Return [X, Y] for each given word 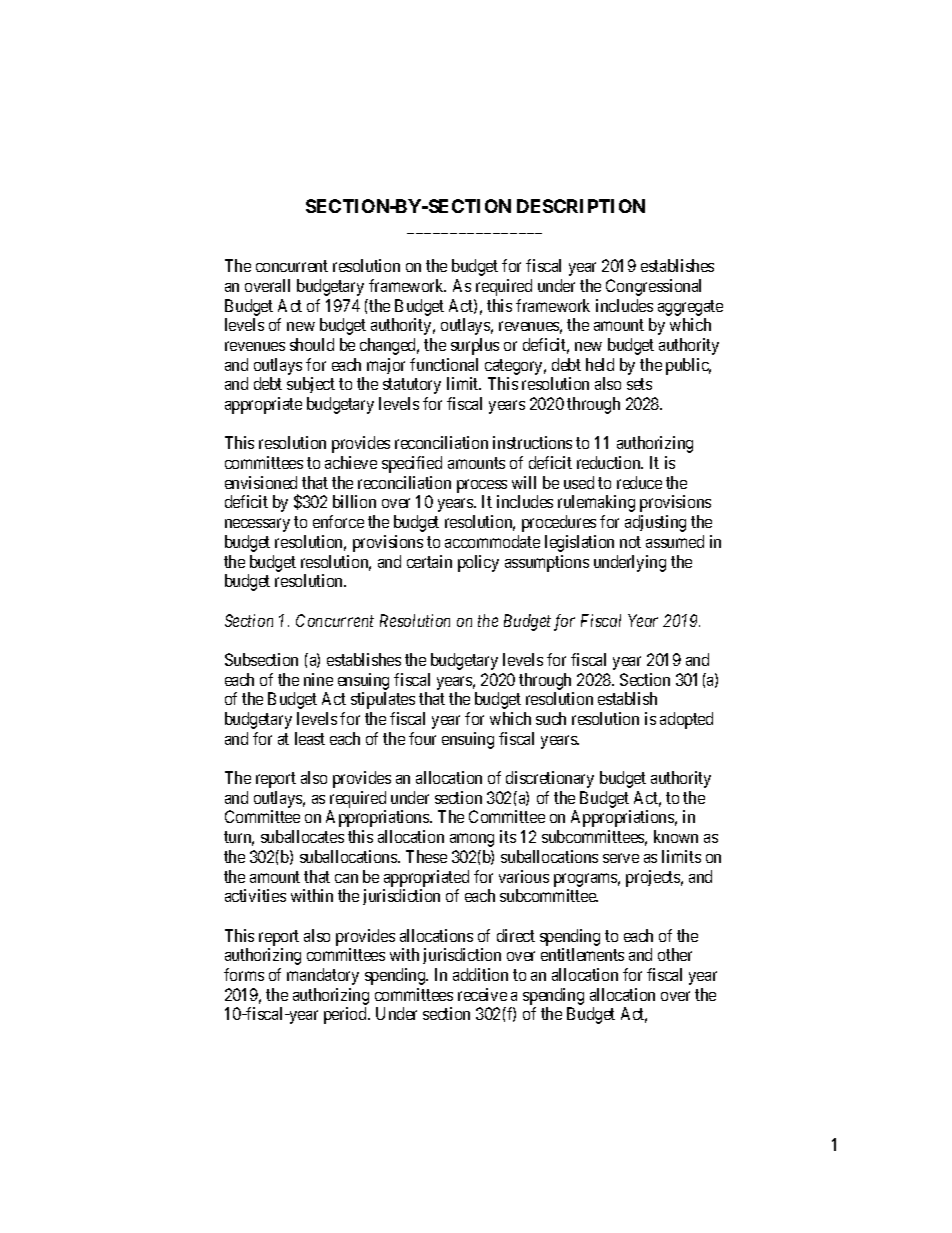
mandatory [323, 976]
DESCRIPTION [581, 206]
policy [478, 563]
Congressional [653, 287]
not [630, 542]
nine [318, 679]
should [312, 344]
